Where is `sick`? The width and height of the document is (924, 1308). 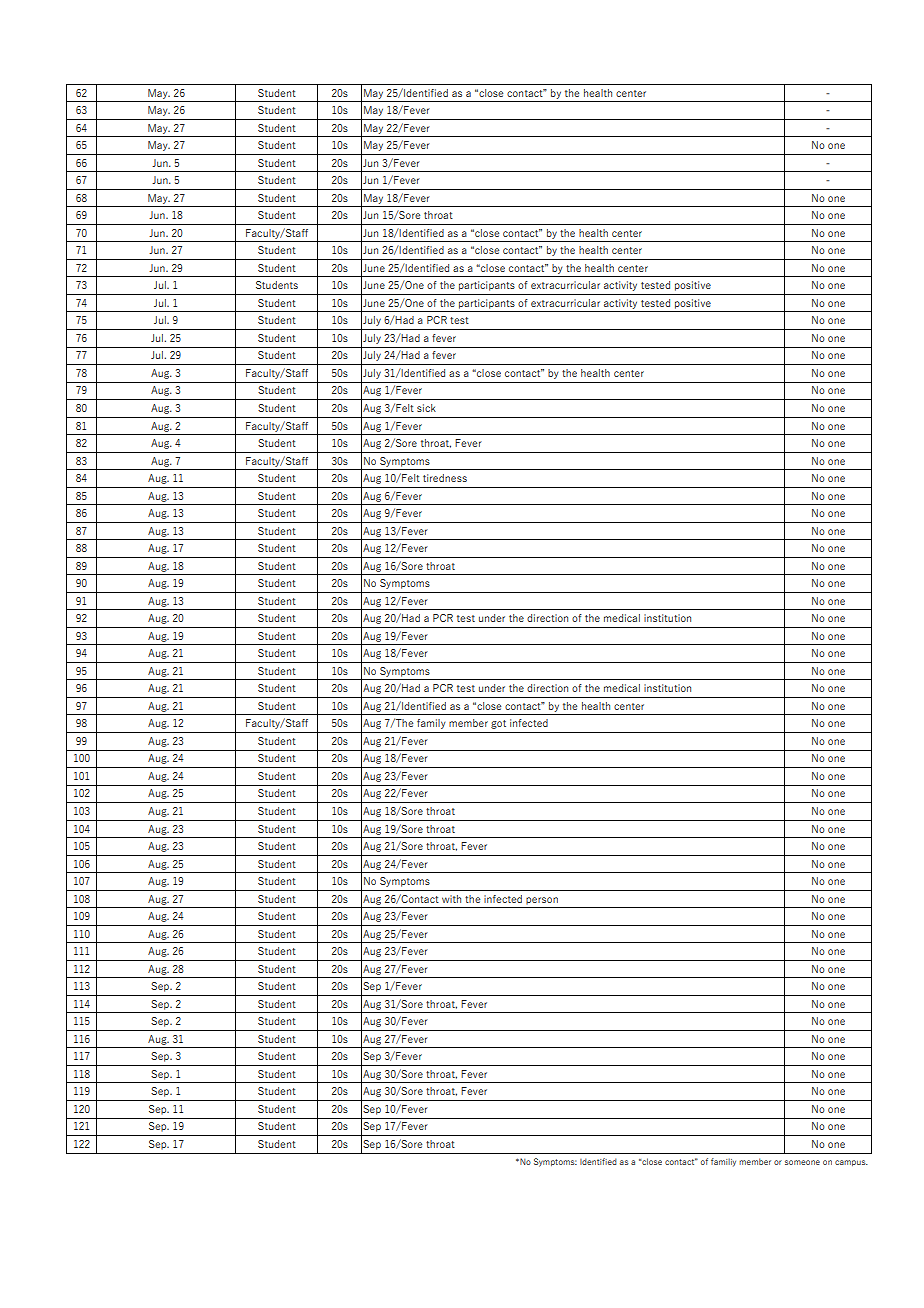 sick is located at coordinates (426, 408).
